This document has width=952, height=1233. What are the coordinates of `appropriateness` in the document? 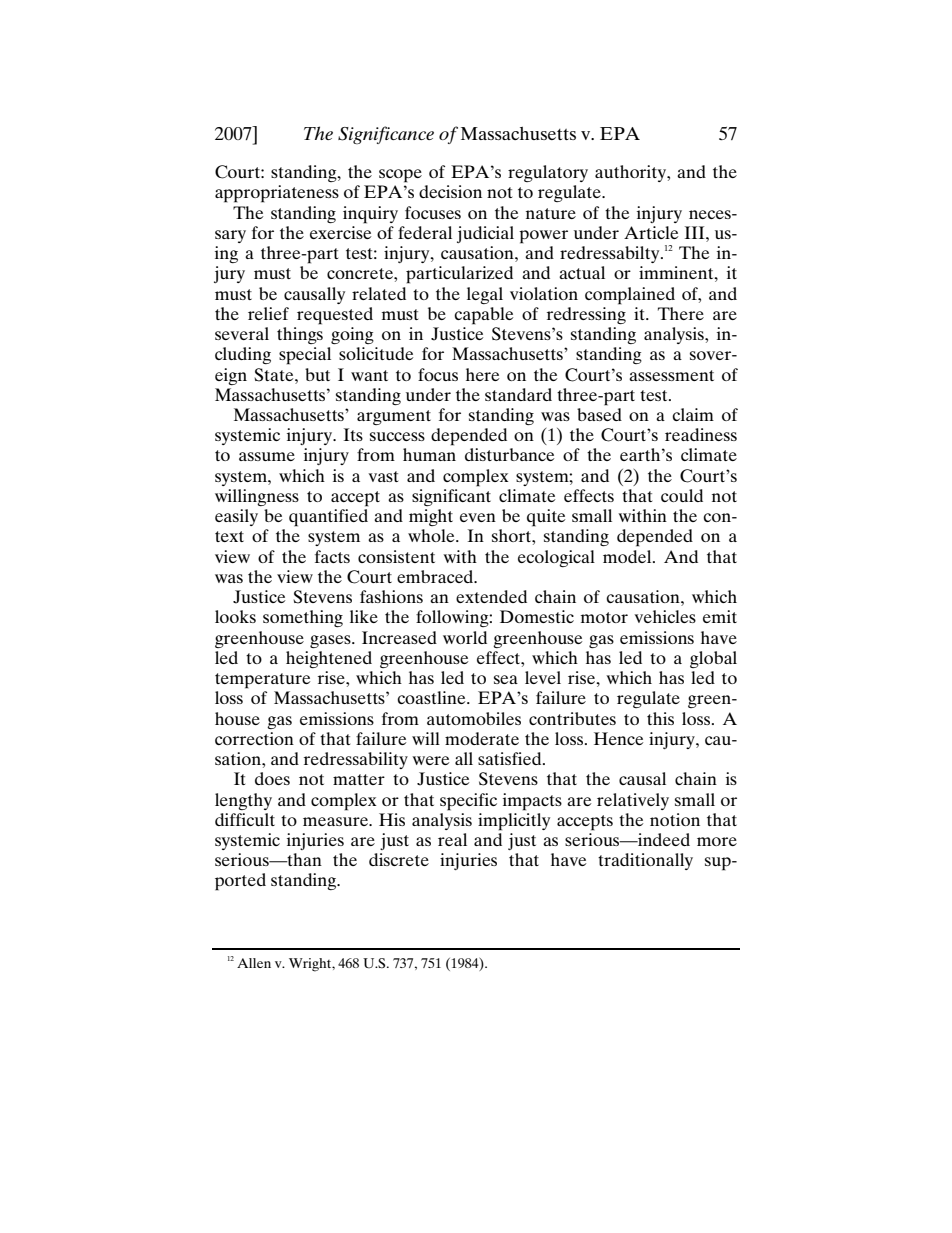 It's located at (277, 194).
